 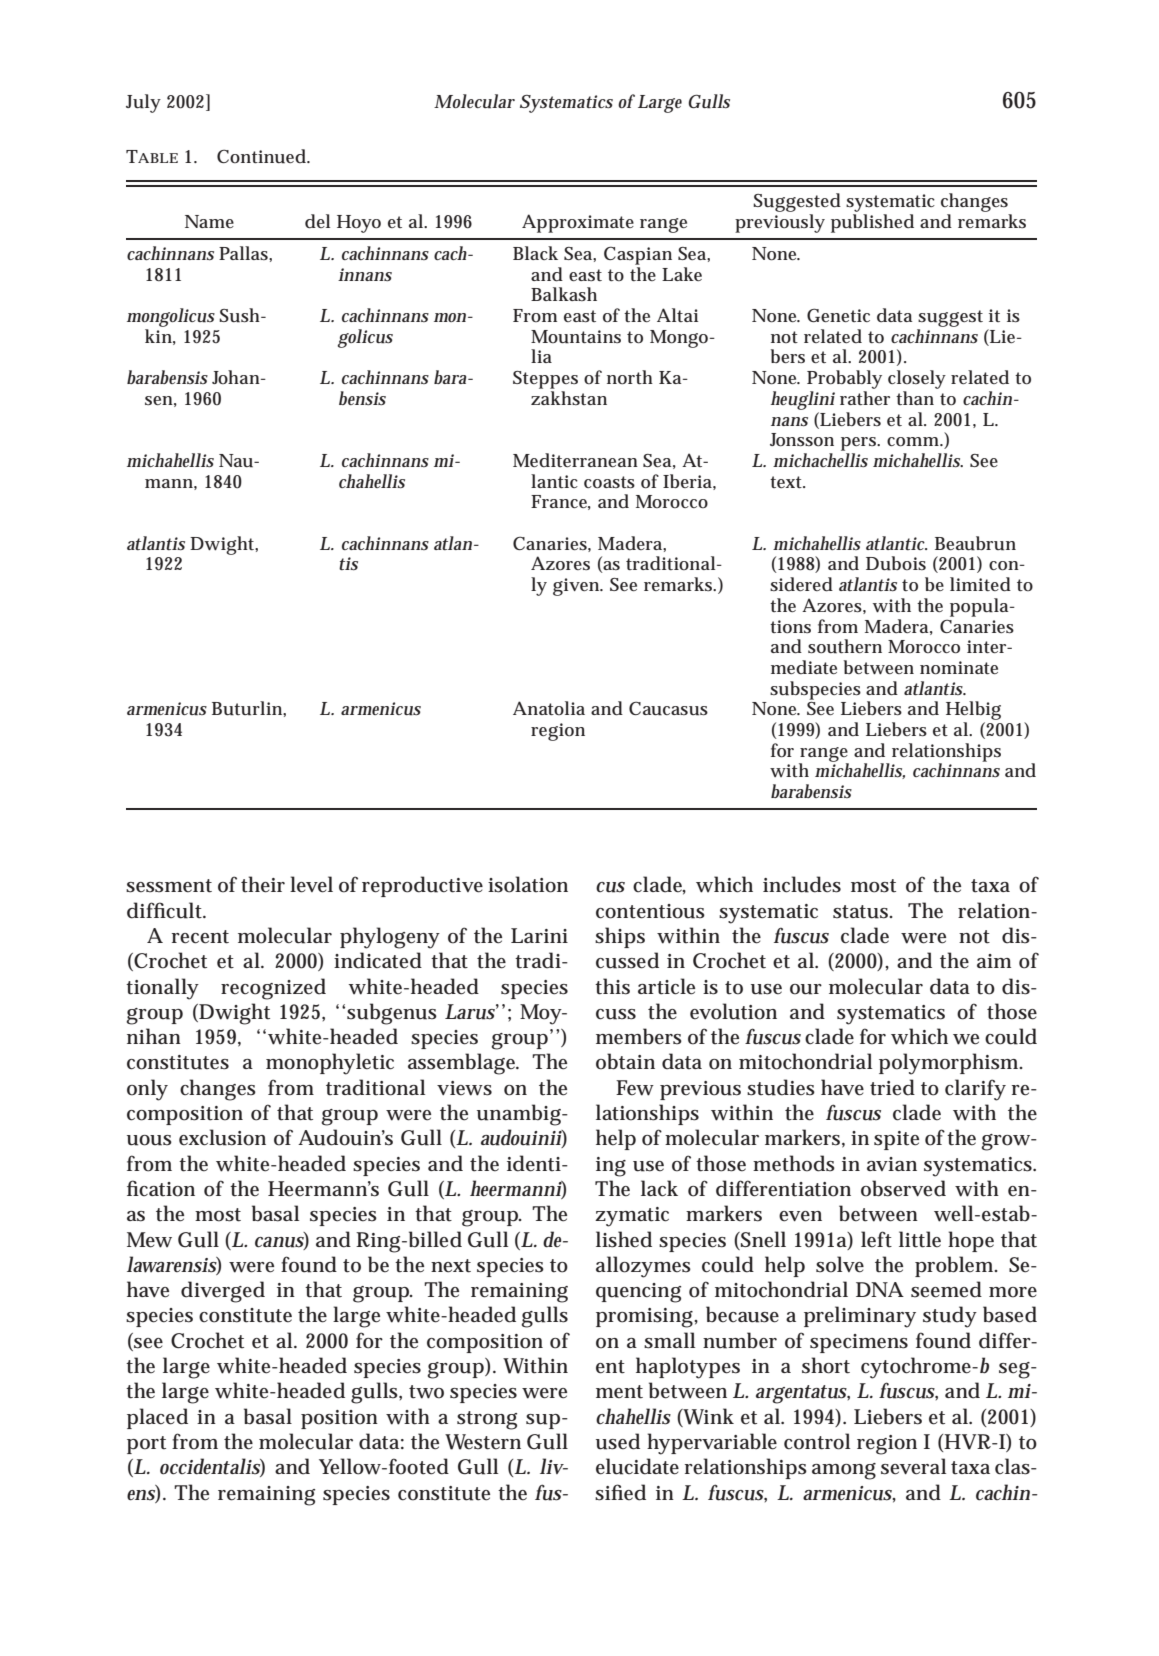 I want to click on status, so click(x=862, y=912).
